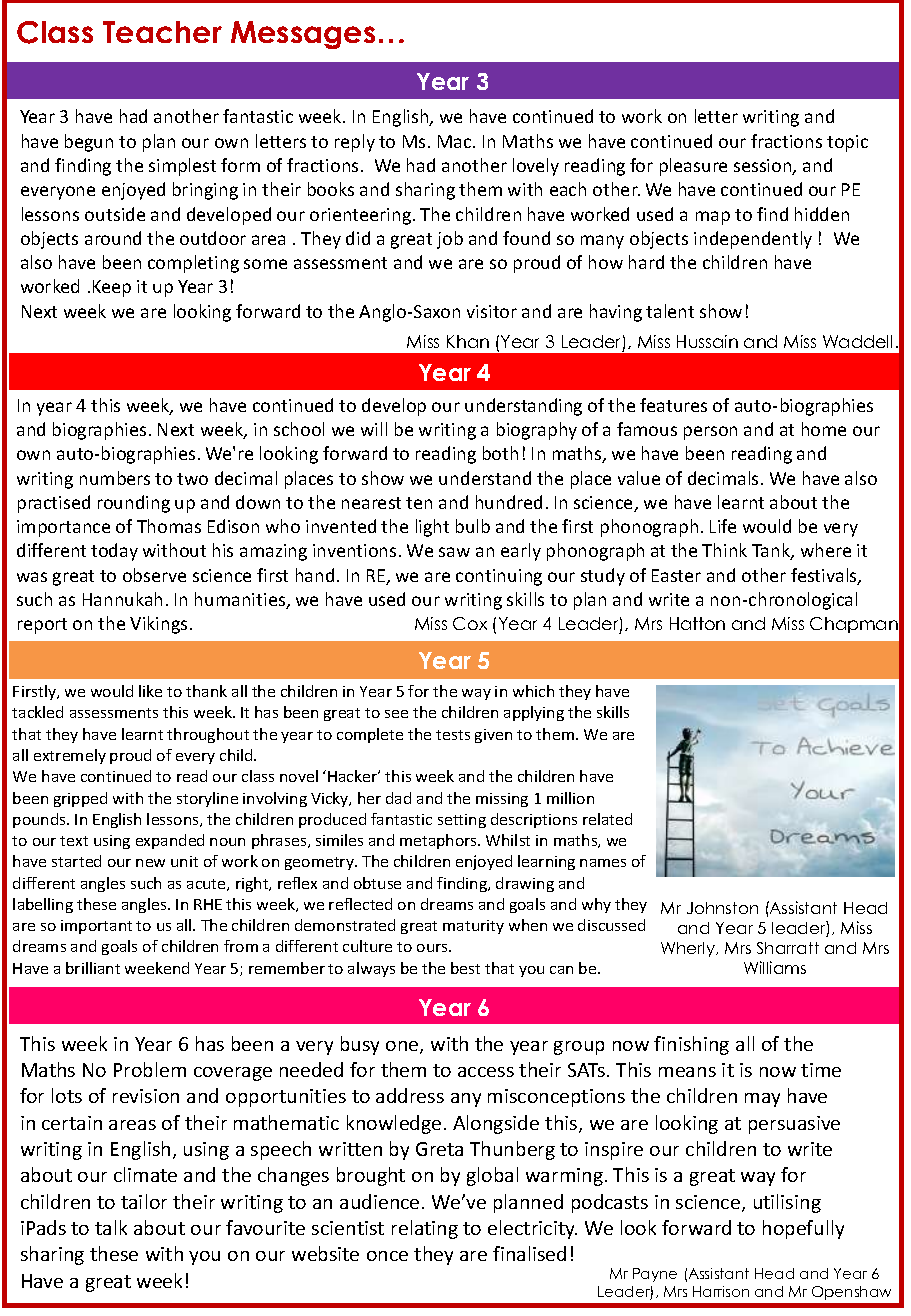  What do you see at coordinates (150, 691) in the page?
I see `like` at bounding box center [150, 691].
